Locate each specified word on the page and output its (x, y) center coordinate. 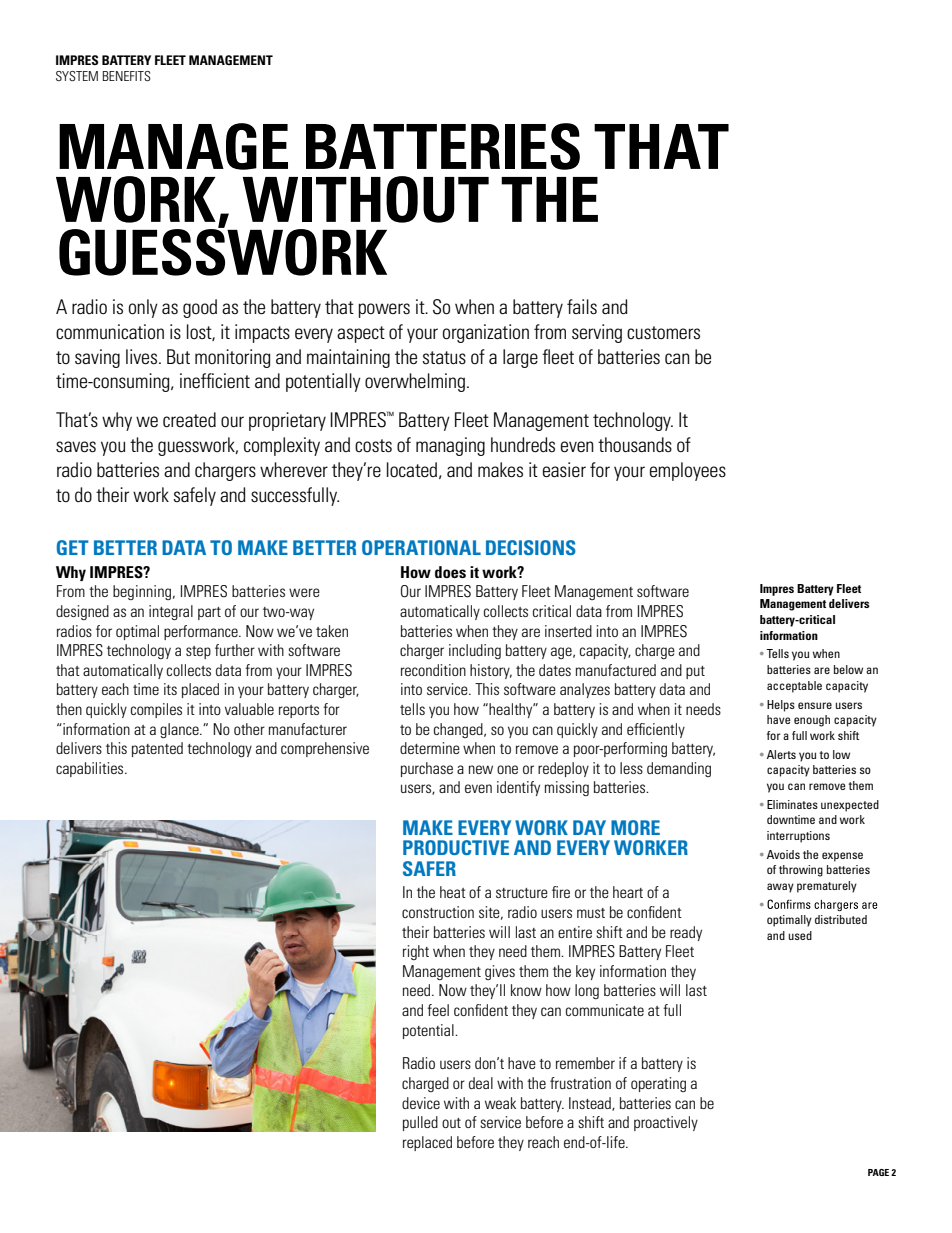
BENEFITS (127, 76)
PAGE (878, 1172)
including (475, 651)
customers (663, 333)
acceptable (794, 687)
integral (171, 612)
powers (384, 310)
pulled (420, 1123)
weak (500, 1103)
